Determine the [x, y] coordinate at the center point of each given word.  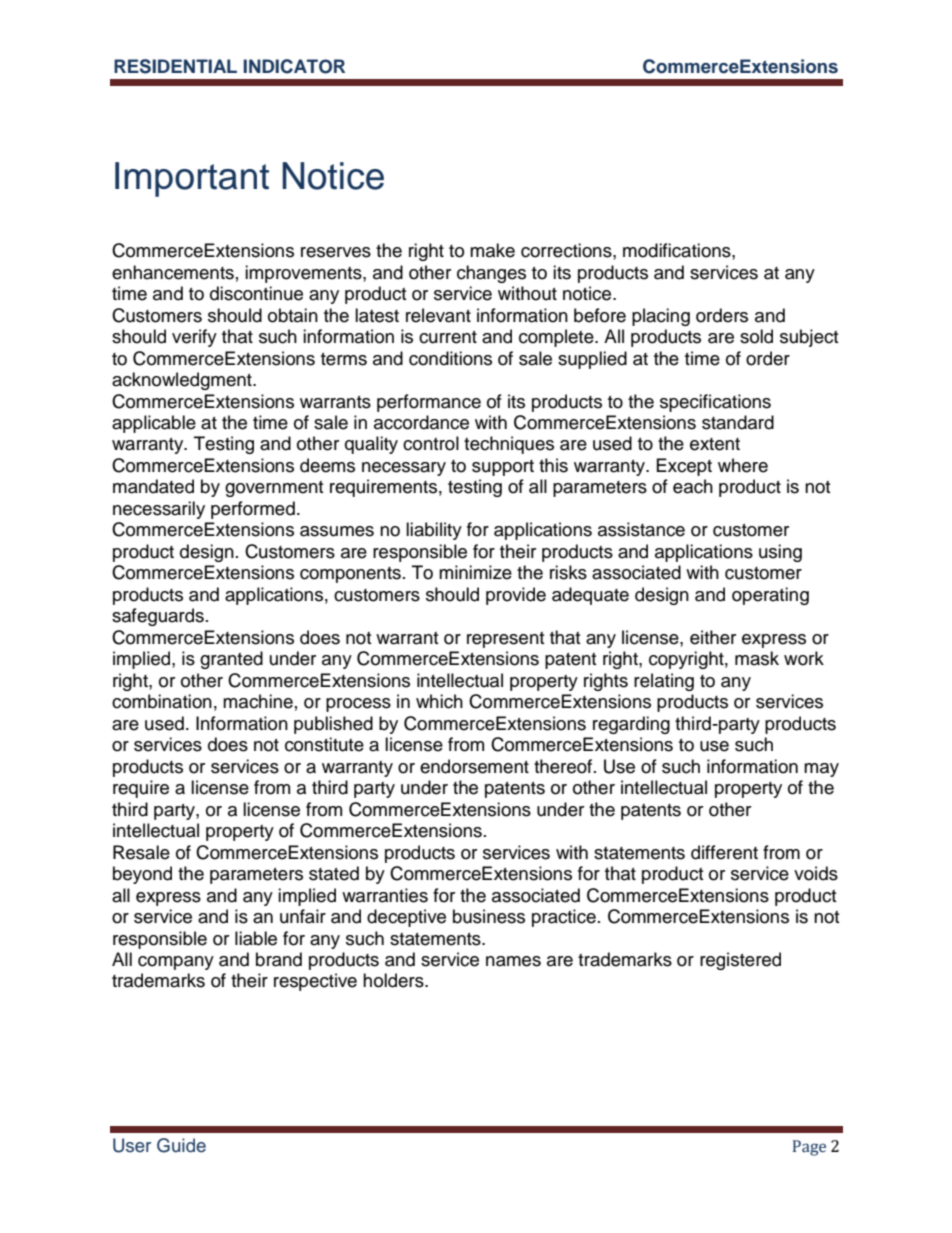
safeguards [158, 617]
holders [394, 980]
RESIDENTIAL [175, 66]
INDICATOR [294, 66]
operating [770, 596]
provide [516, 596]
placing [661, 317]
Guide [181, 1145]
